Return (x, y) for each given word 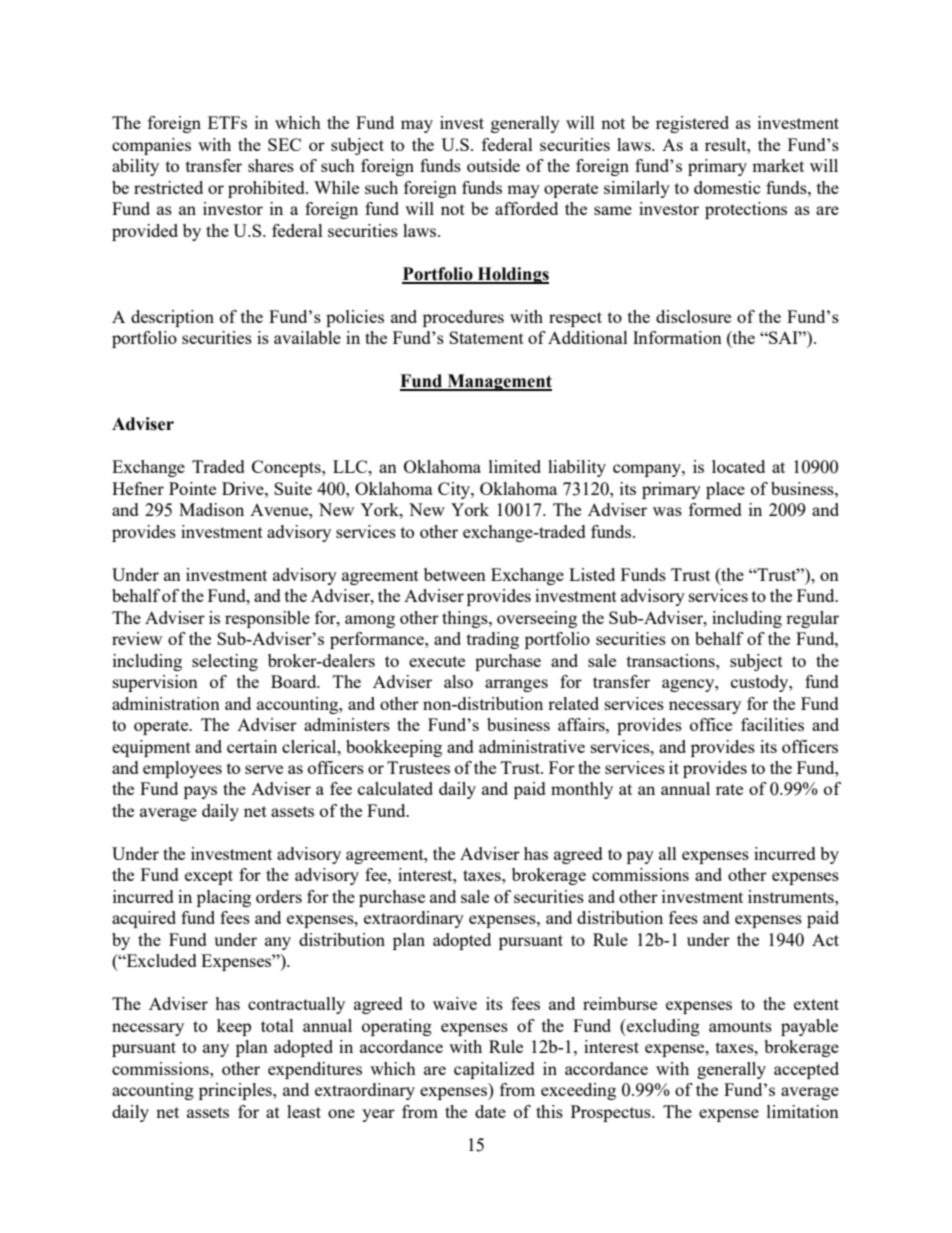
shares (271, 165)
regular (812, 619)
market (778, 165)
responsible (267, 619)
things (466, 619)
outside (493, 165)
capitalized (494, 1070)
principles (236, 1091)
